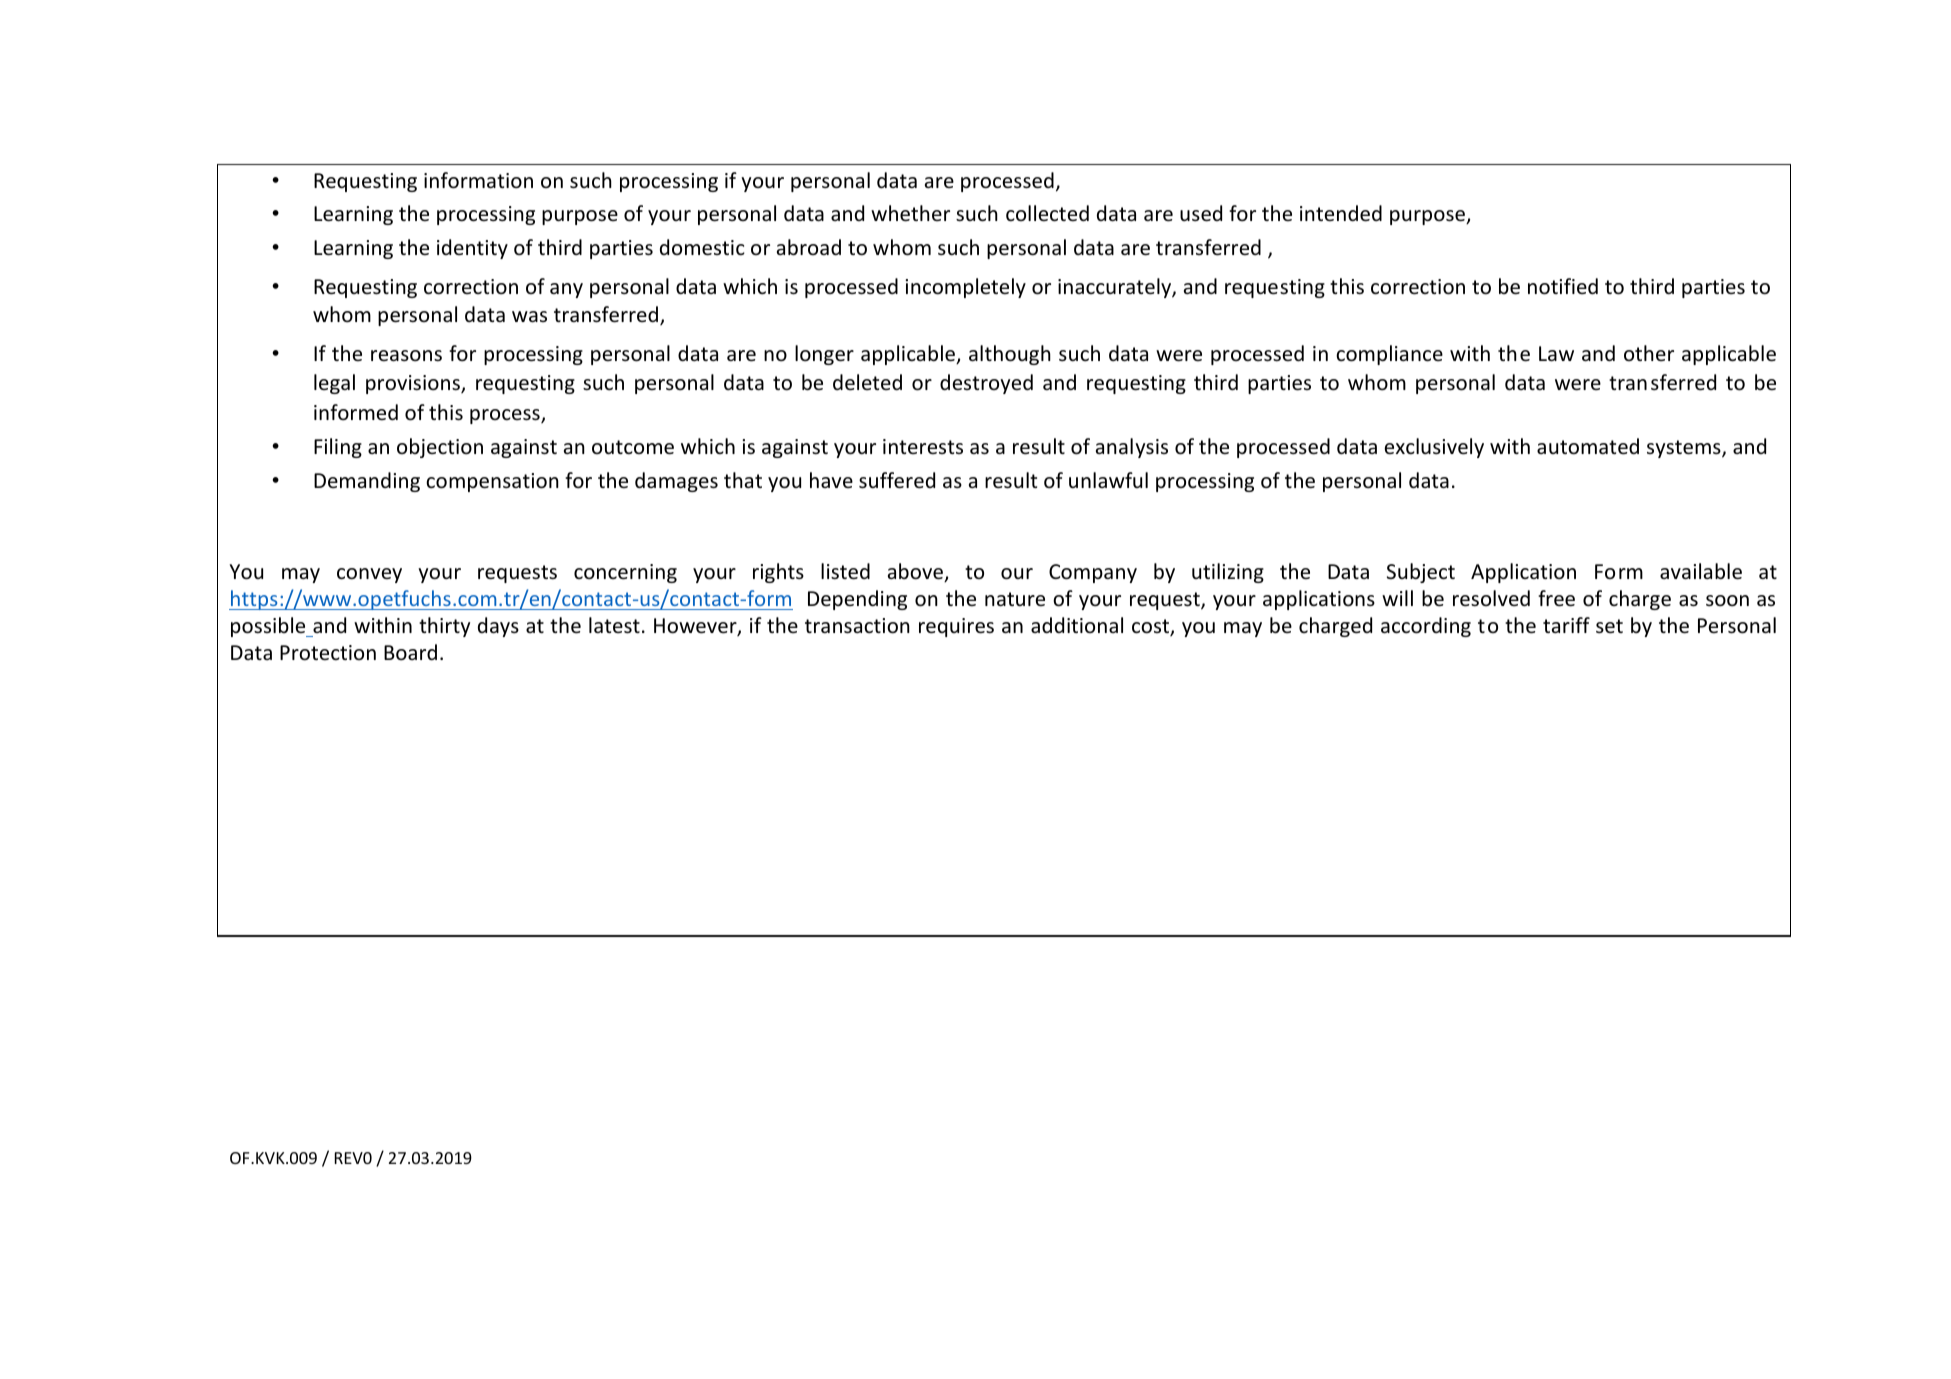 Image resolution: width=1951 pixels, height=1379 pixels. What do you see at coordinates (472, 249) in the image?
I see `identity` at bounding box center [472, 249].
